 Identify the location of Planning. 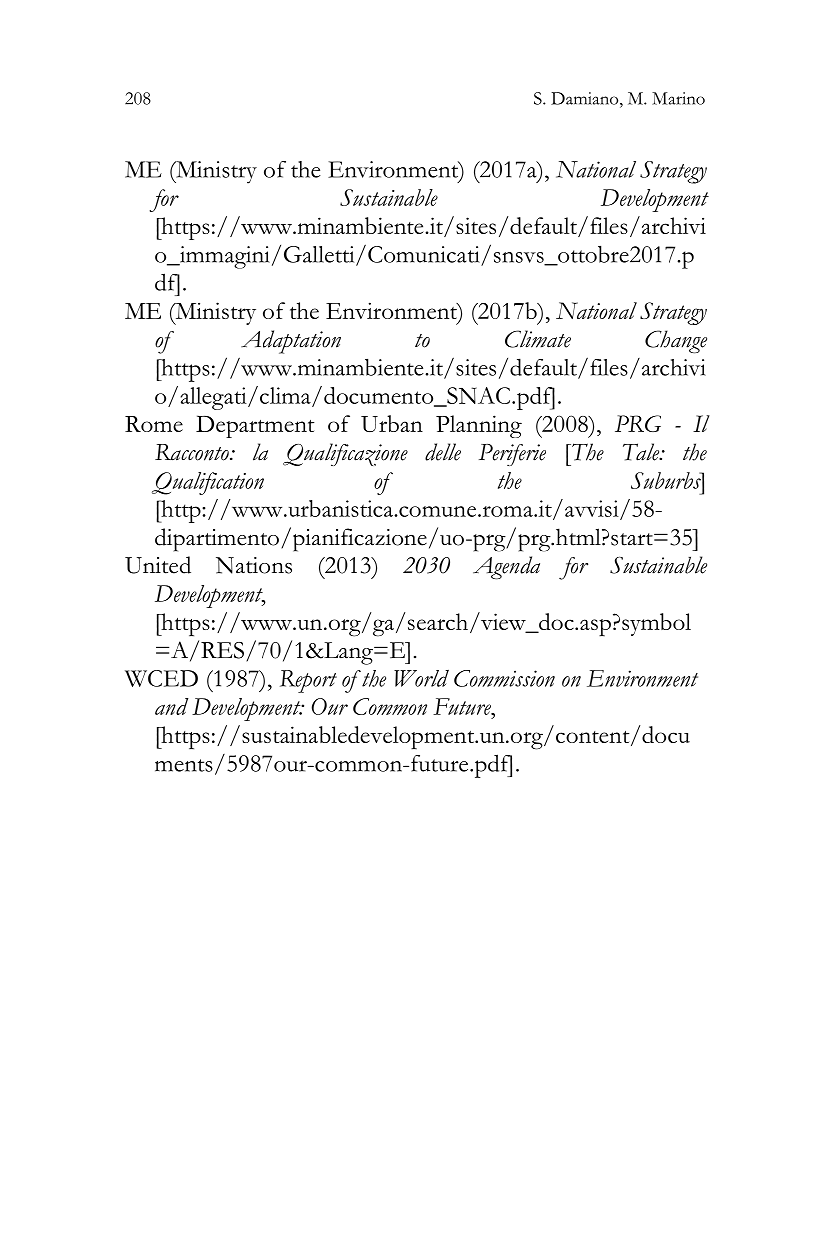
(479, 426).
